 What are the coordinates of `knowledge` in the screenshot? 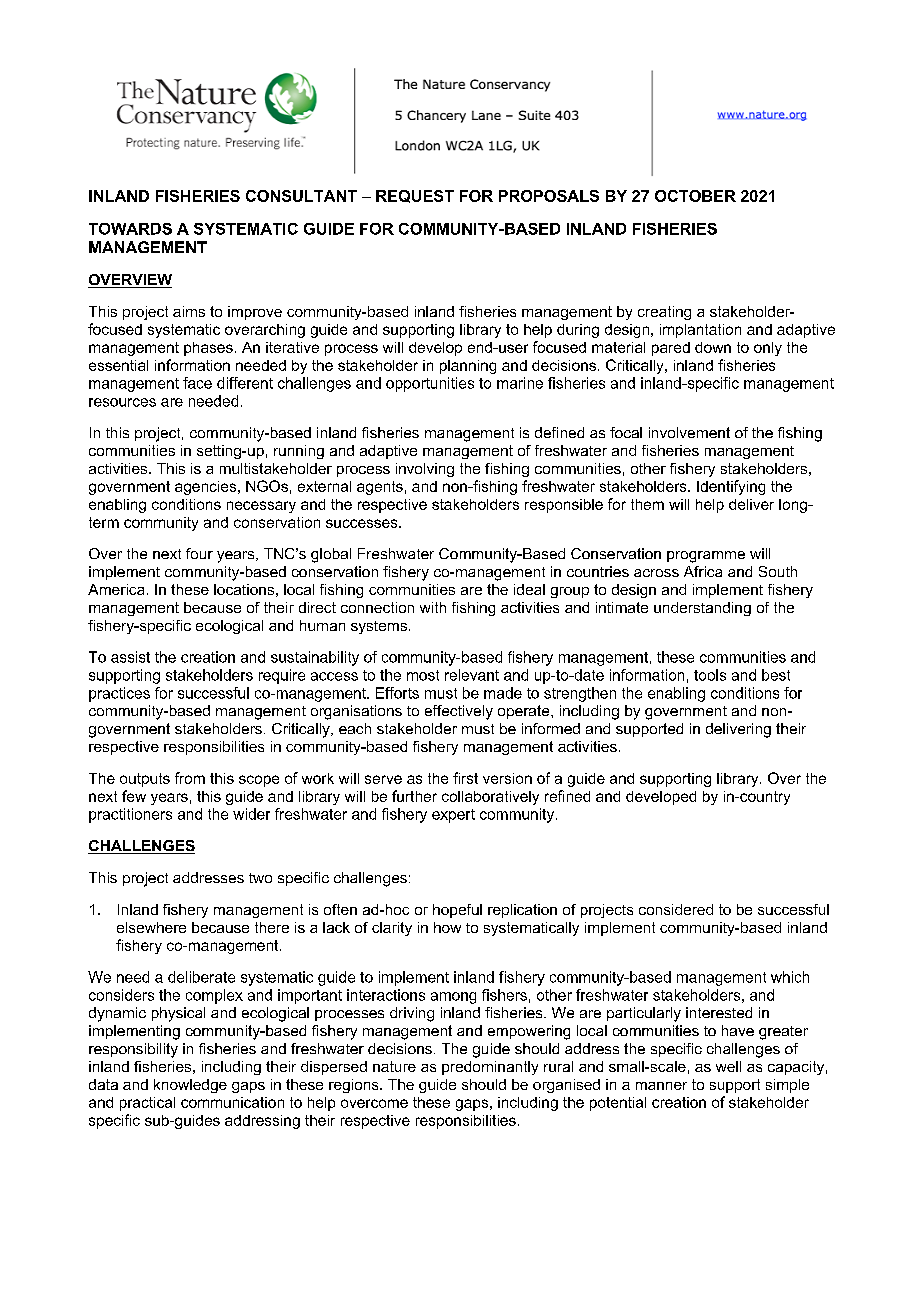 It's located at (190, 1086).
